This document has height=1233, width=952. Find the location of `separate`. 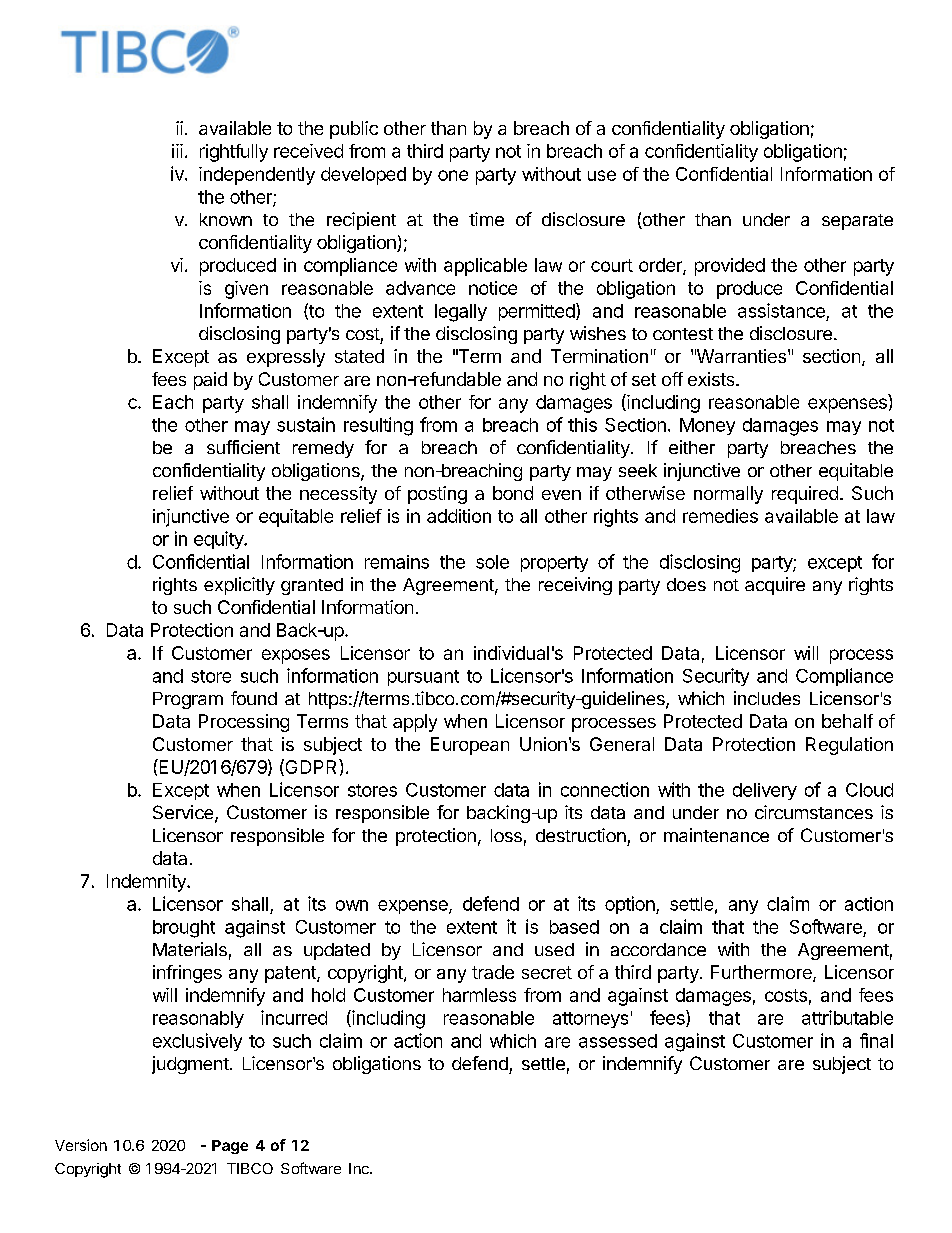

separate is located at coordinates (857, 222).
